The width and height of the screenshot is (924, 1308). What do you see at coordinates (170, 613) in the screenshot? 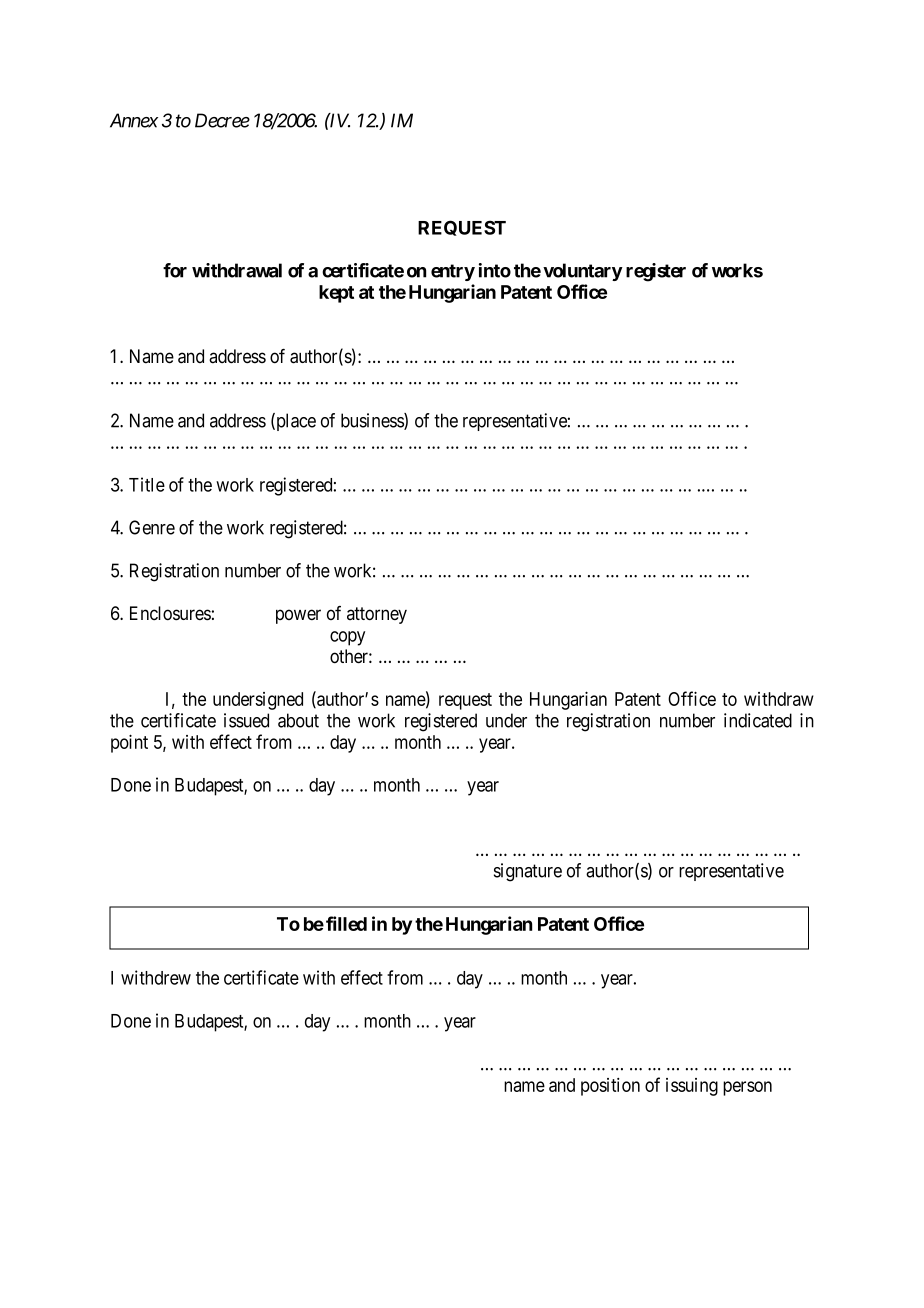
I see `Enclosures` at bounding box center [170, 613].
